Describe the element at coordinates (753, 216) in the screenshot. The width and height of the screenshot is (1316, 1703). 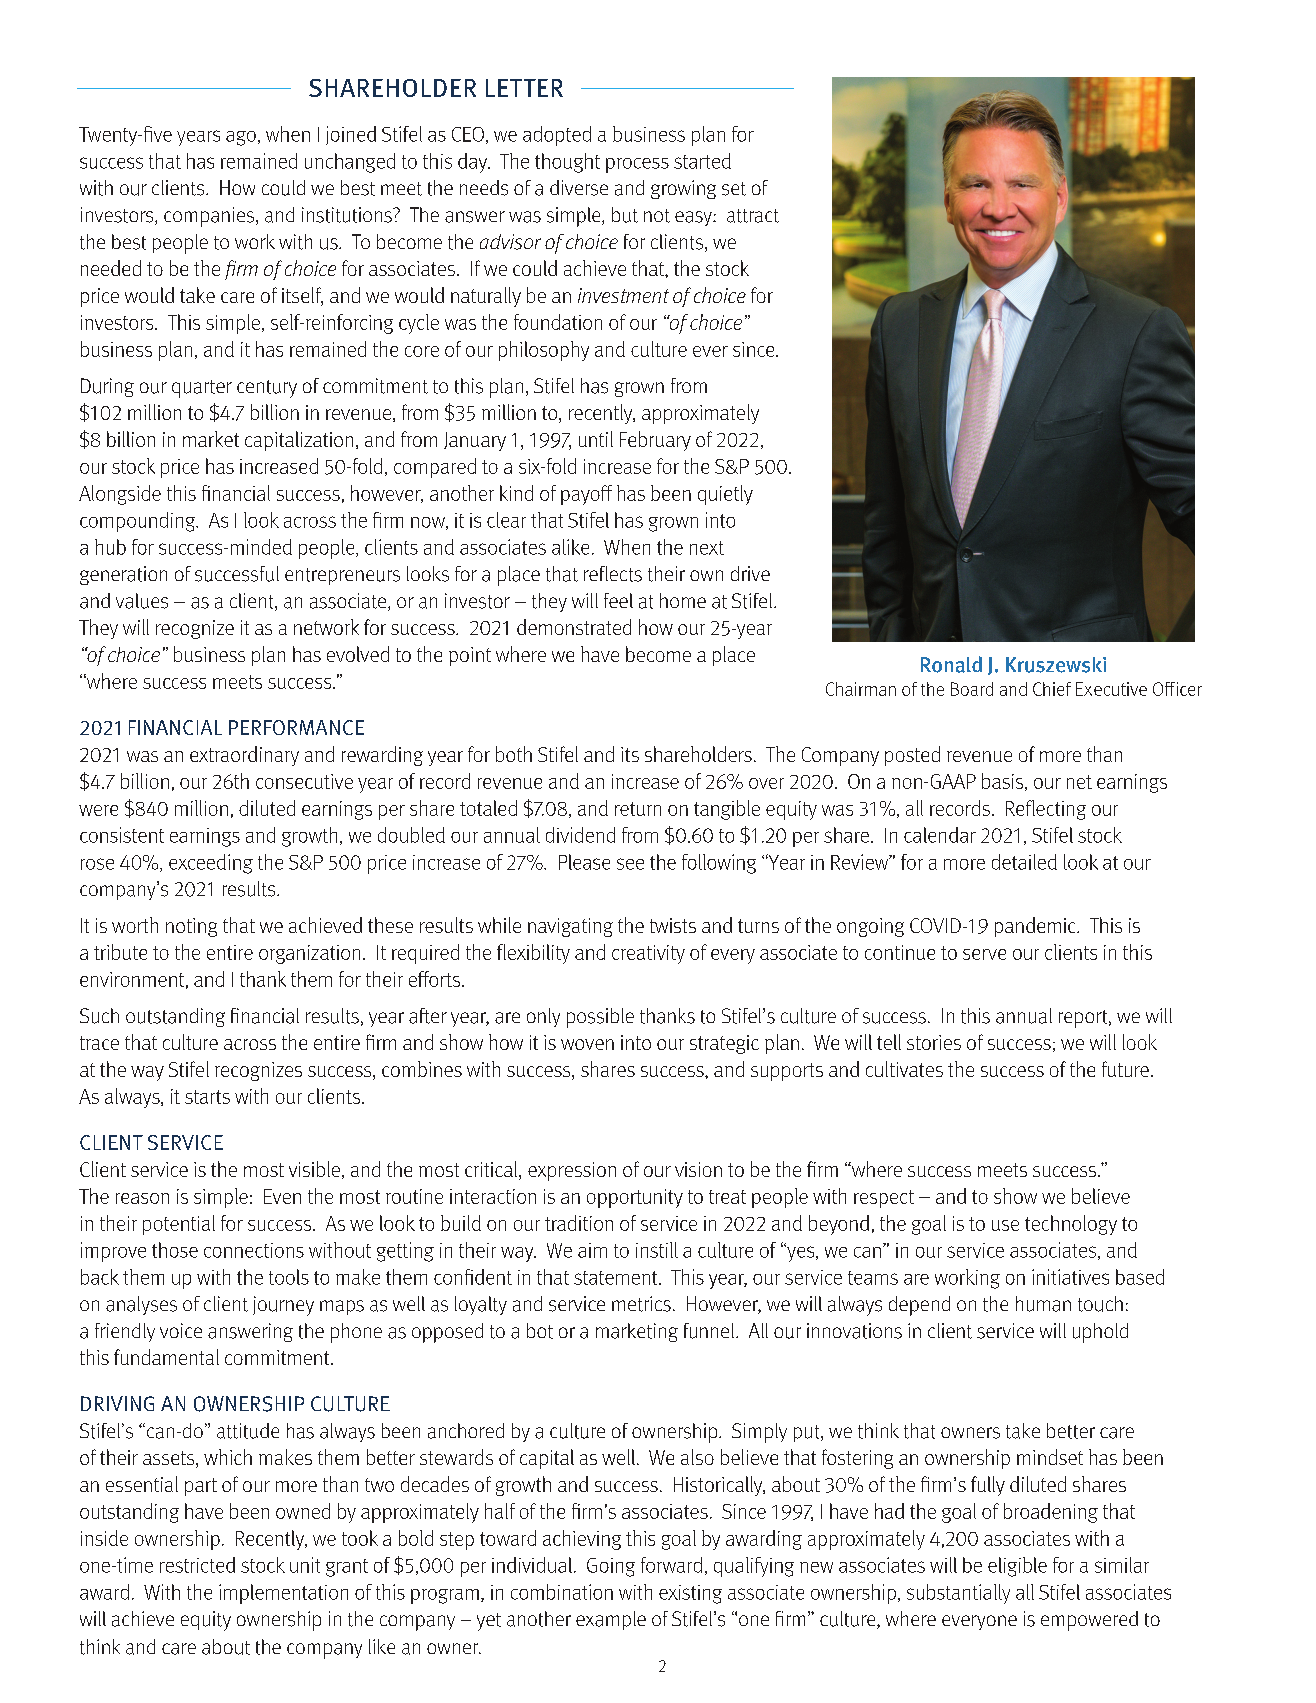
I see `attract` at that location.
